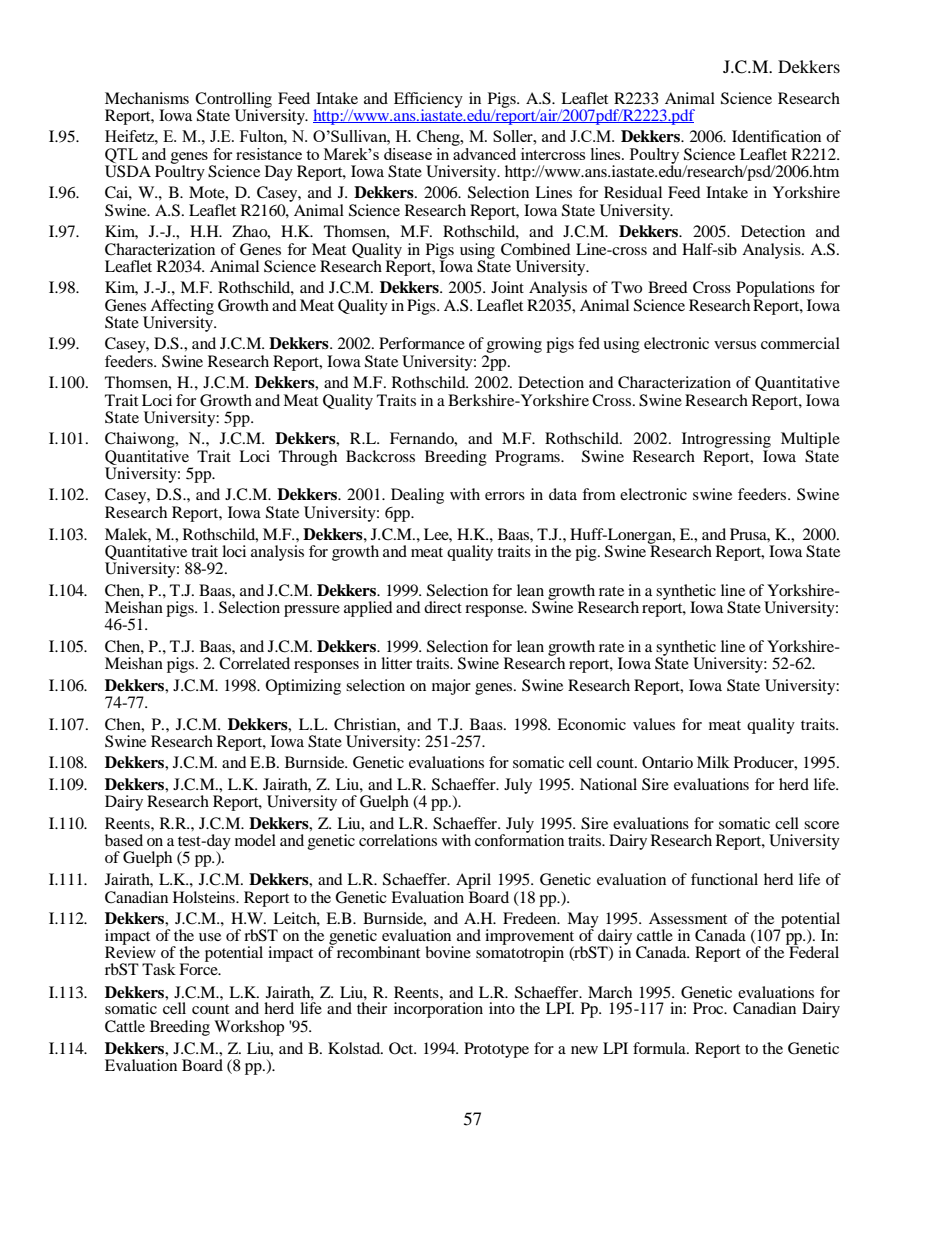 This screenshot has width=952, height=1233. What do you see at coordinates (233, 101) in the screenshot?
I see `Controlling` at bounding box center [233, 101].
